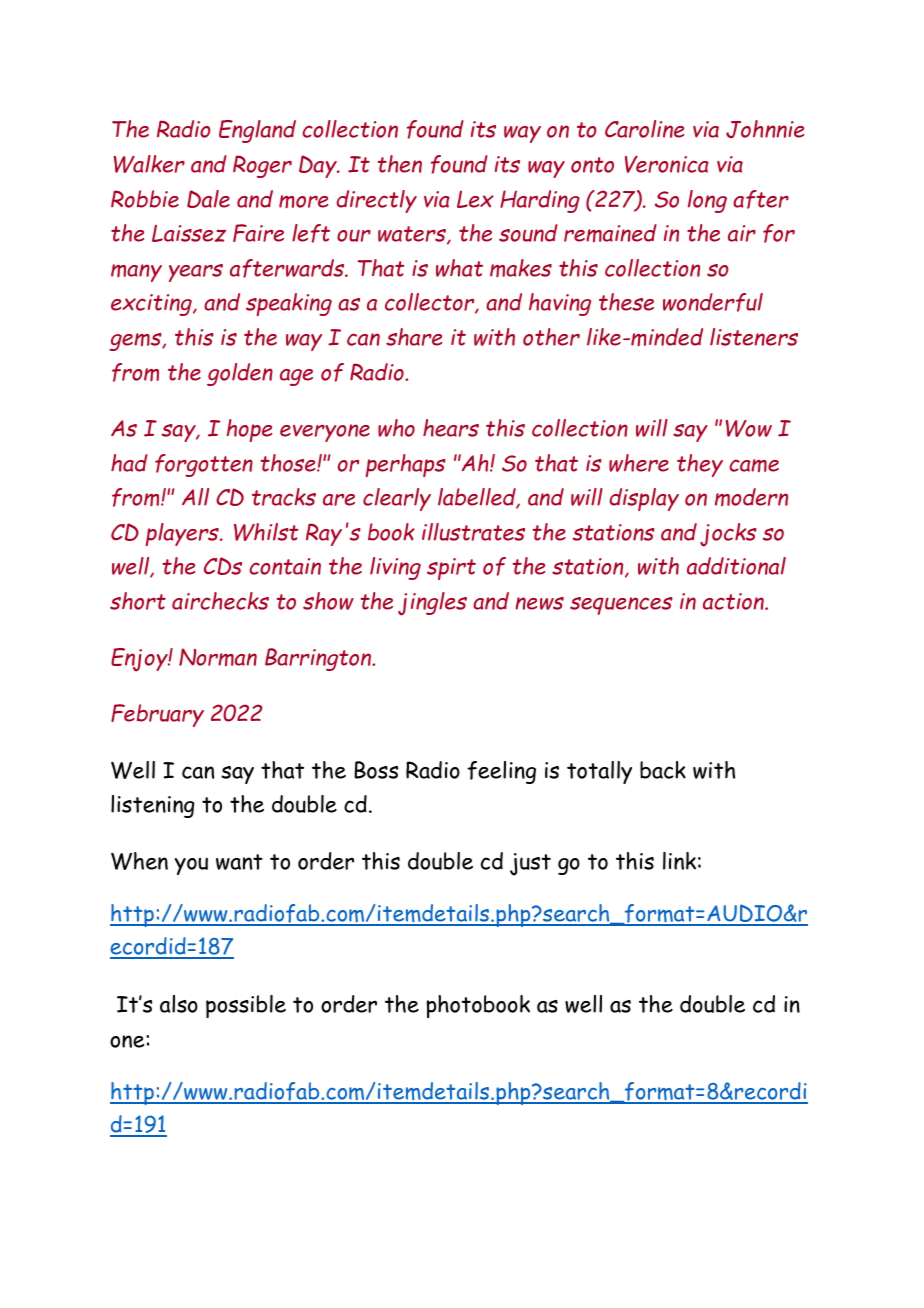 This image has width=924, height=1308. I want to click on then, so click(400, 164).
